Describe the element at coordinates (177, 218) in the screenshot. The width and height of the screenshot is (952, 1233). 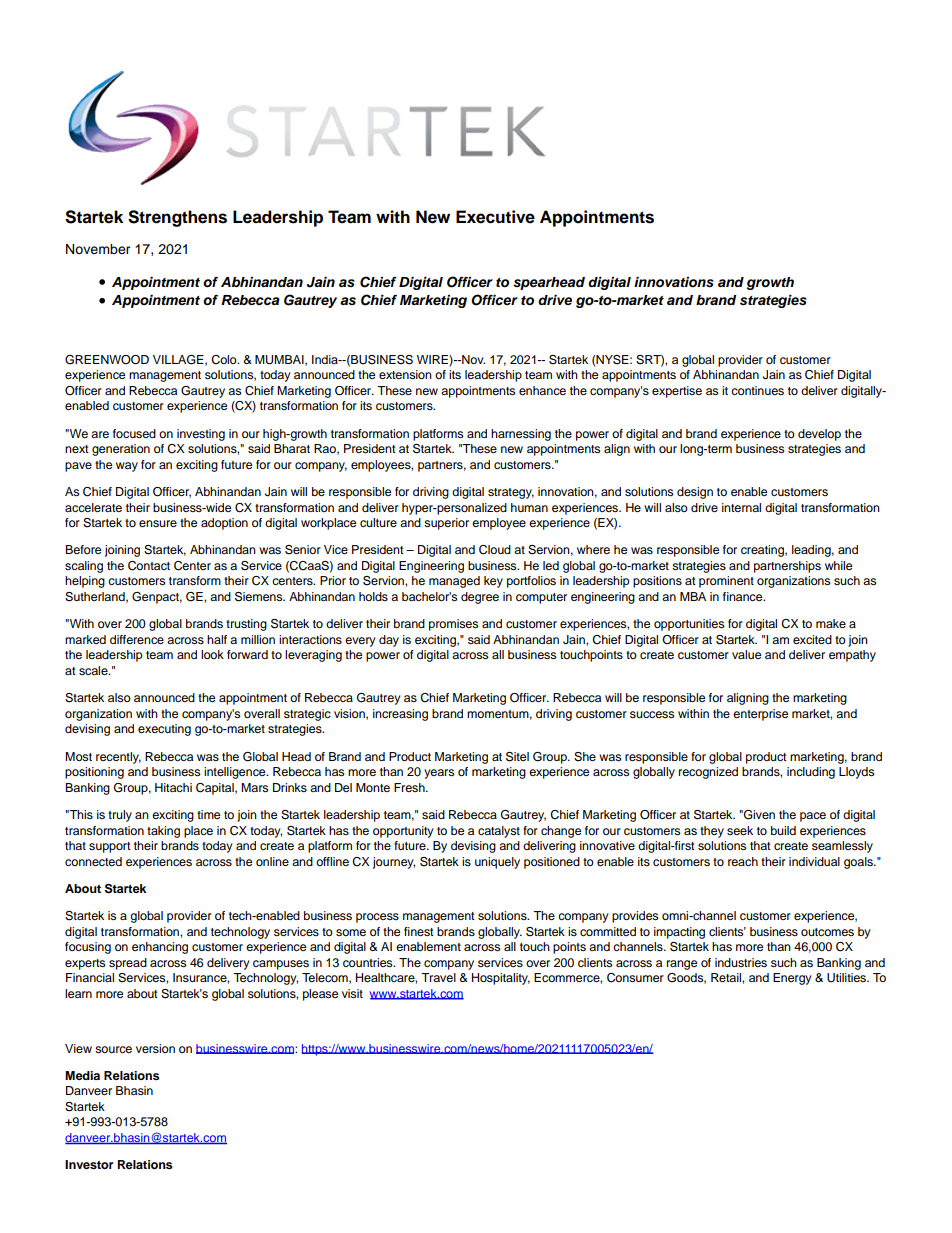
I see `Strengthens` at that location.
